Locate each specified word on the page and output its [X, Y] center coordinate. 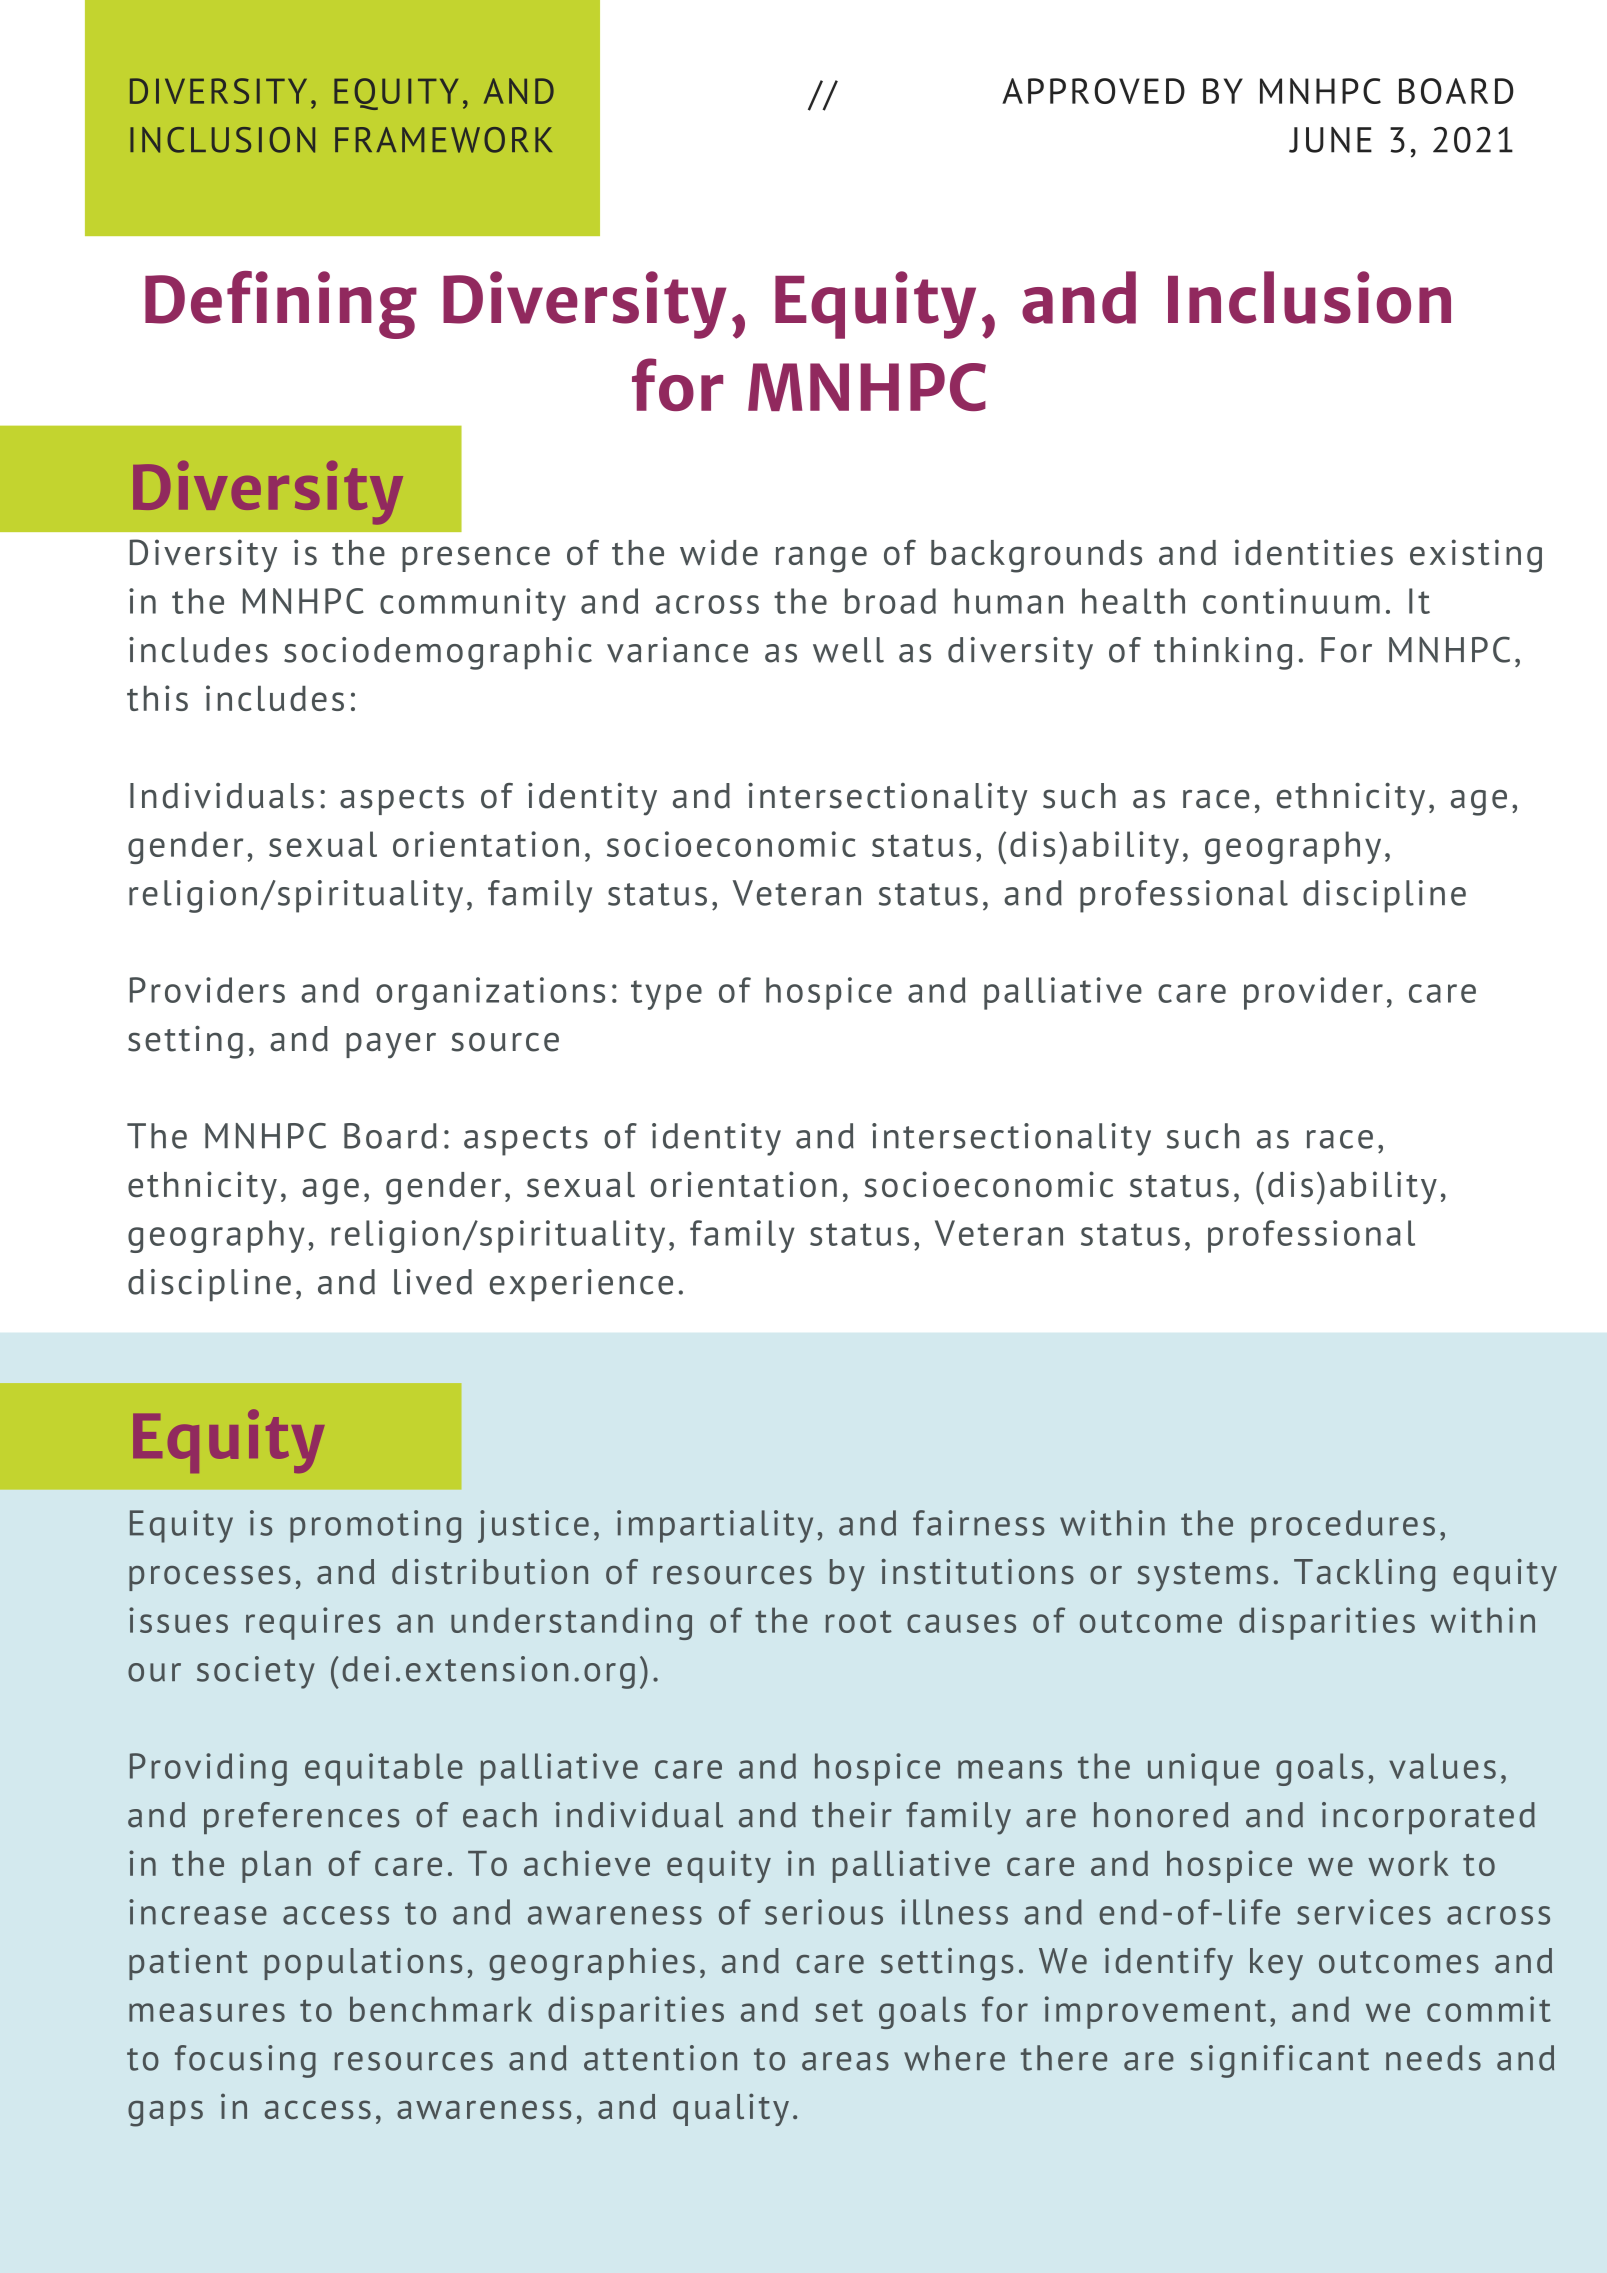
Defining [281, 305]
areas [845, 2061]
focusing [245, 2061]
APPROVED [1093, 91]
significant [1280, 2061]
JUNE [1330, 140]
